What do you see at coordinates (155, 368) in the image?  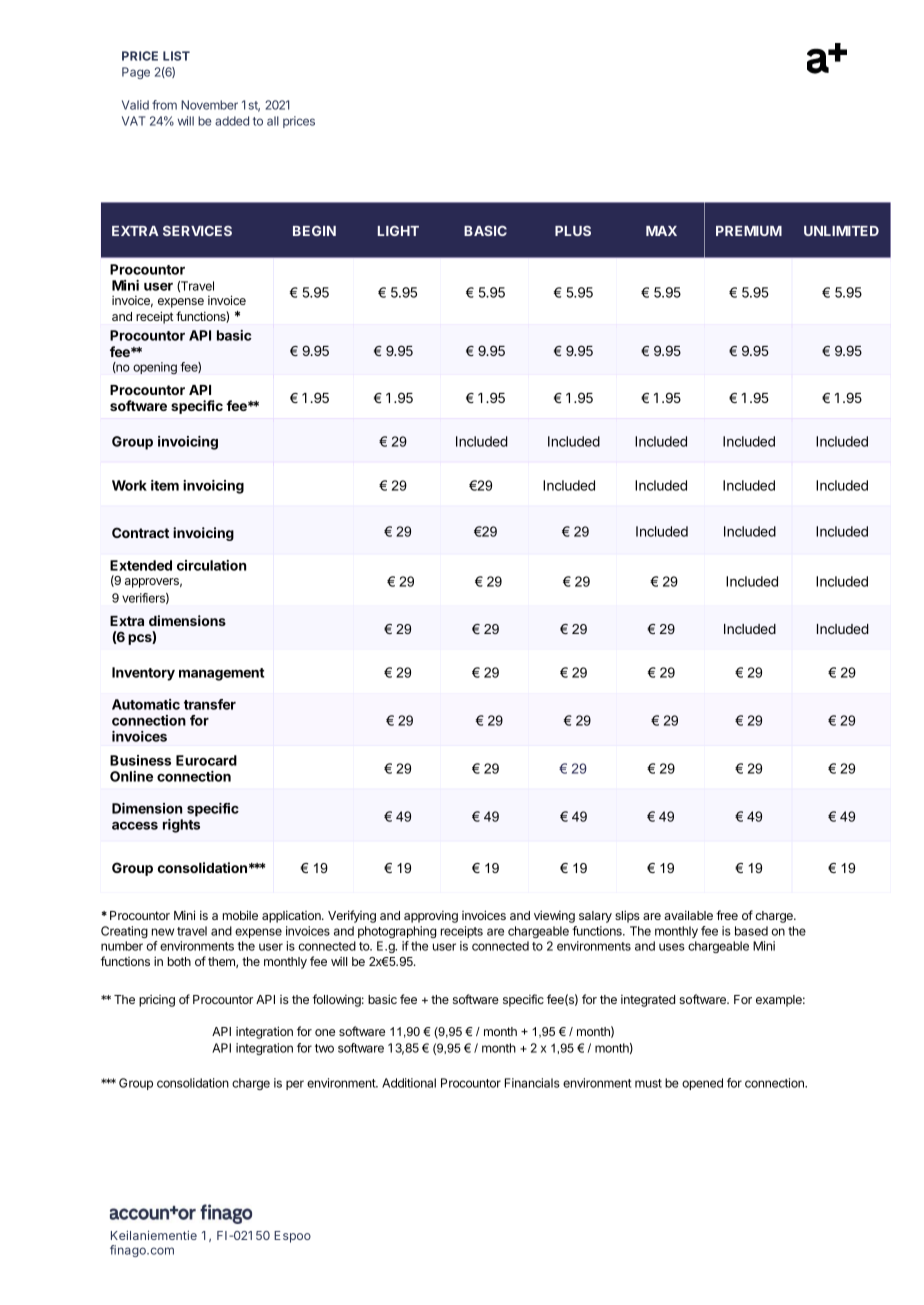 I see `opening` at bounding box center [155, 368].
